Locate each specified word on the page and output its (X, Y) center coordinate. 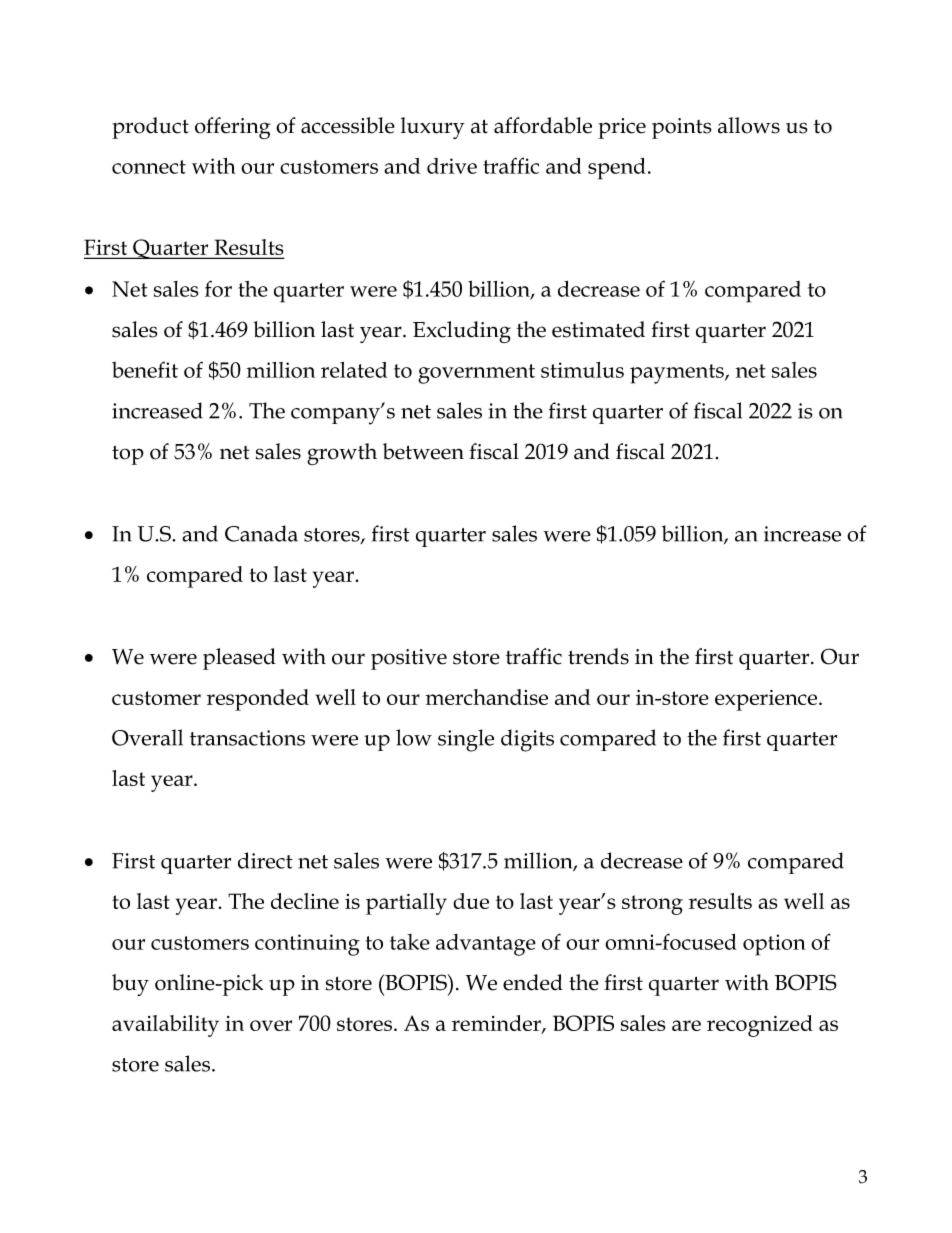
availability (165, 1026)
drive (452, 166)
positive (409, 659)
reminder (497, 1024)
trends (598, 656)
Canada (261, 533)
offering (233, 128)
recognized (760, 1026)
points (682, 128)
